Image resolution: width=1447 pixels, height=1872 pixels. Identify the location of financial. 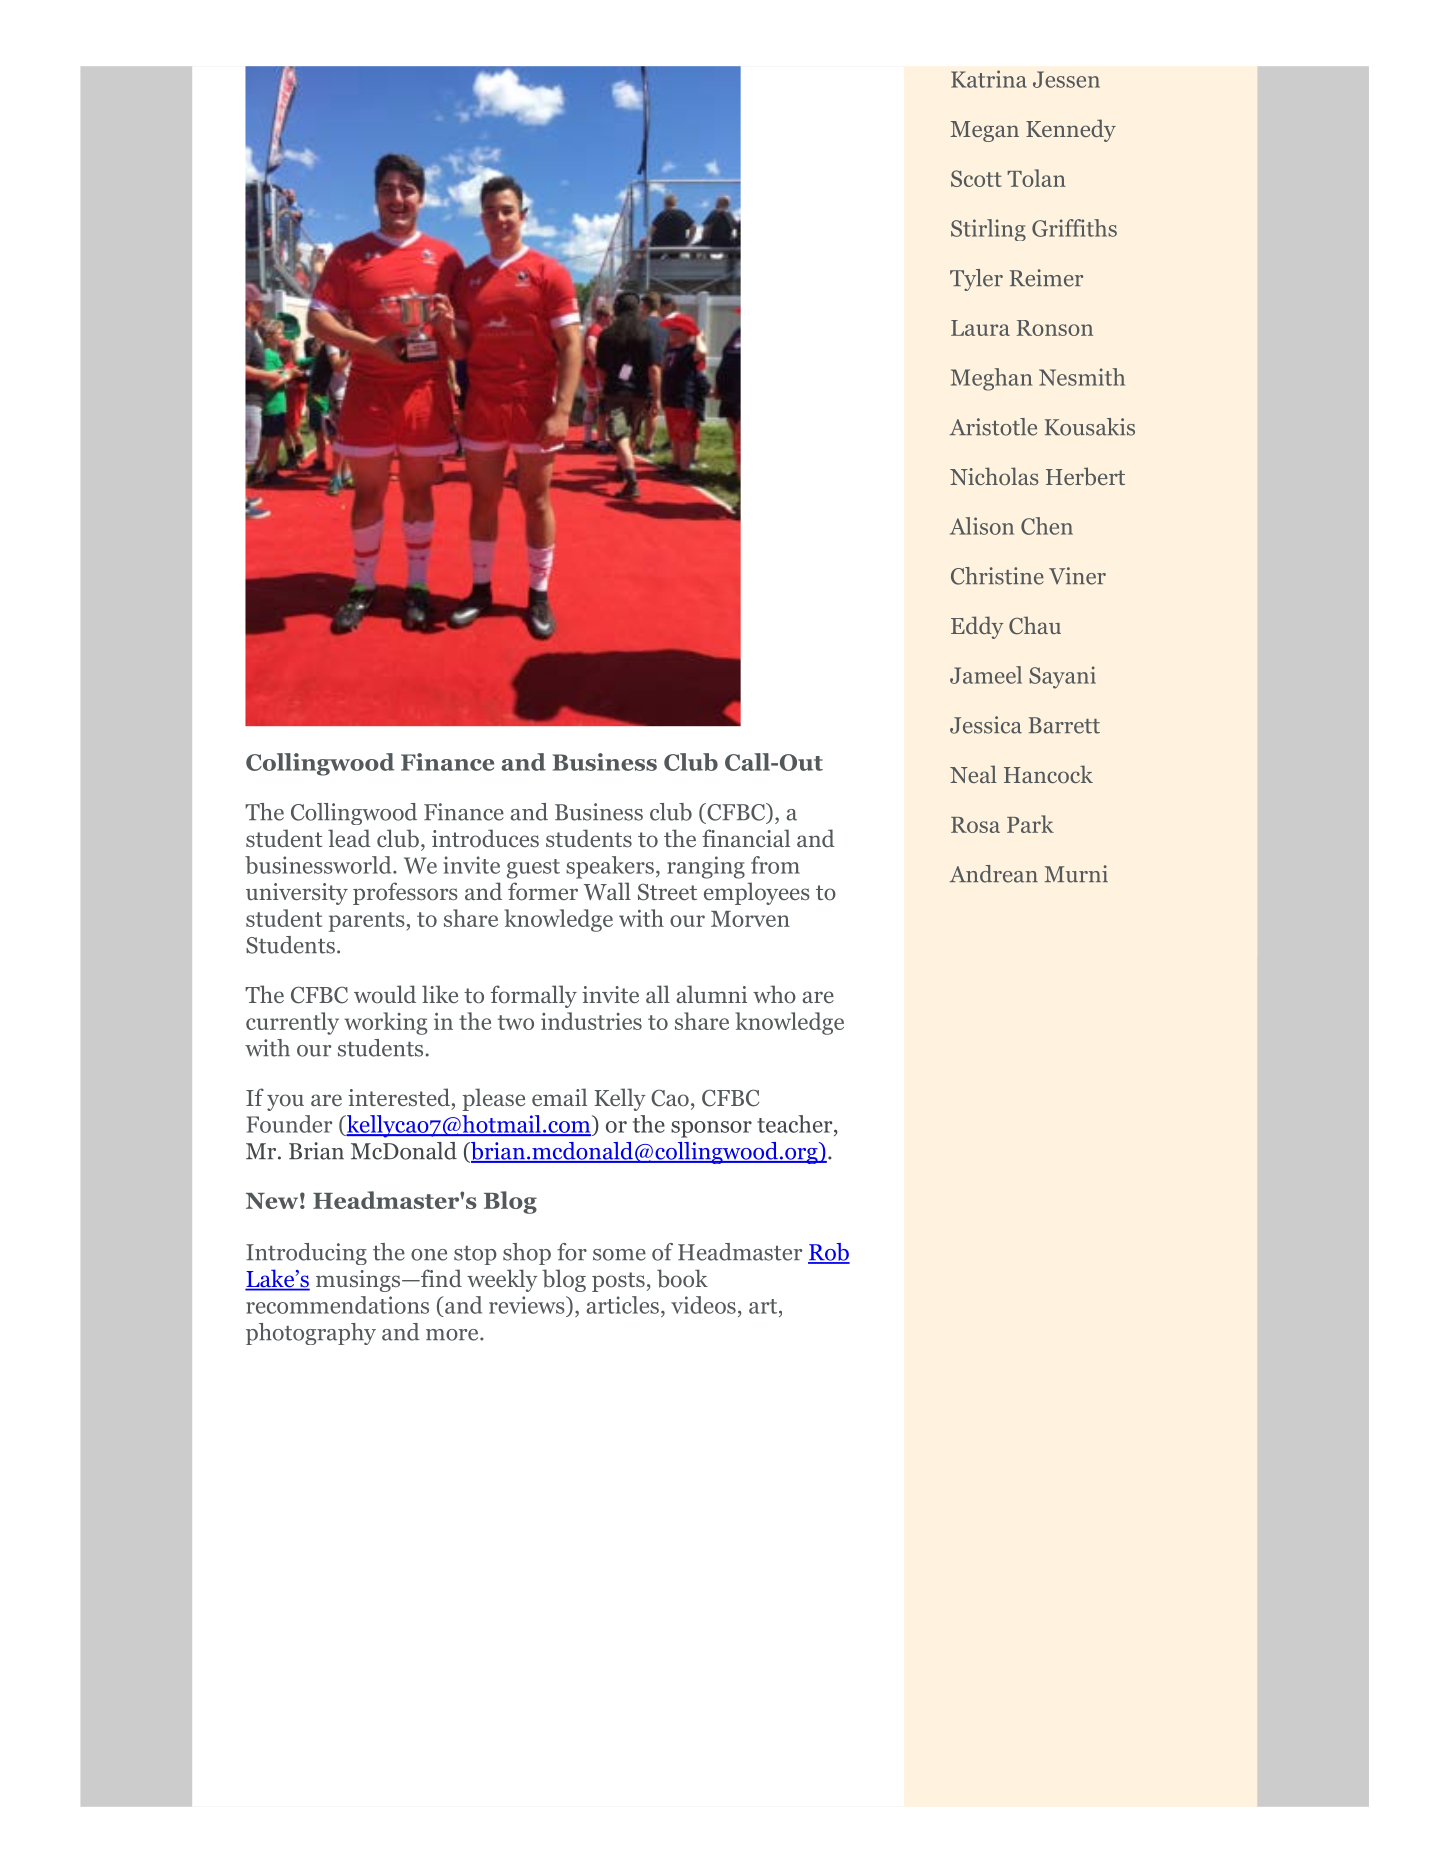
(746, 838).
